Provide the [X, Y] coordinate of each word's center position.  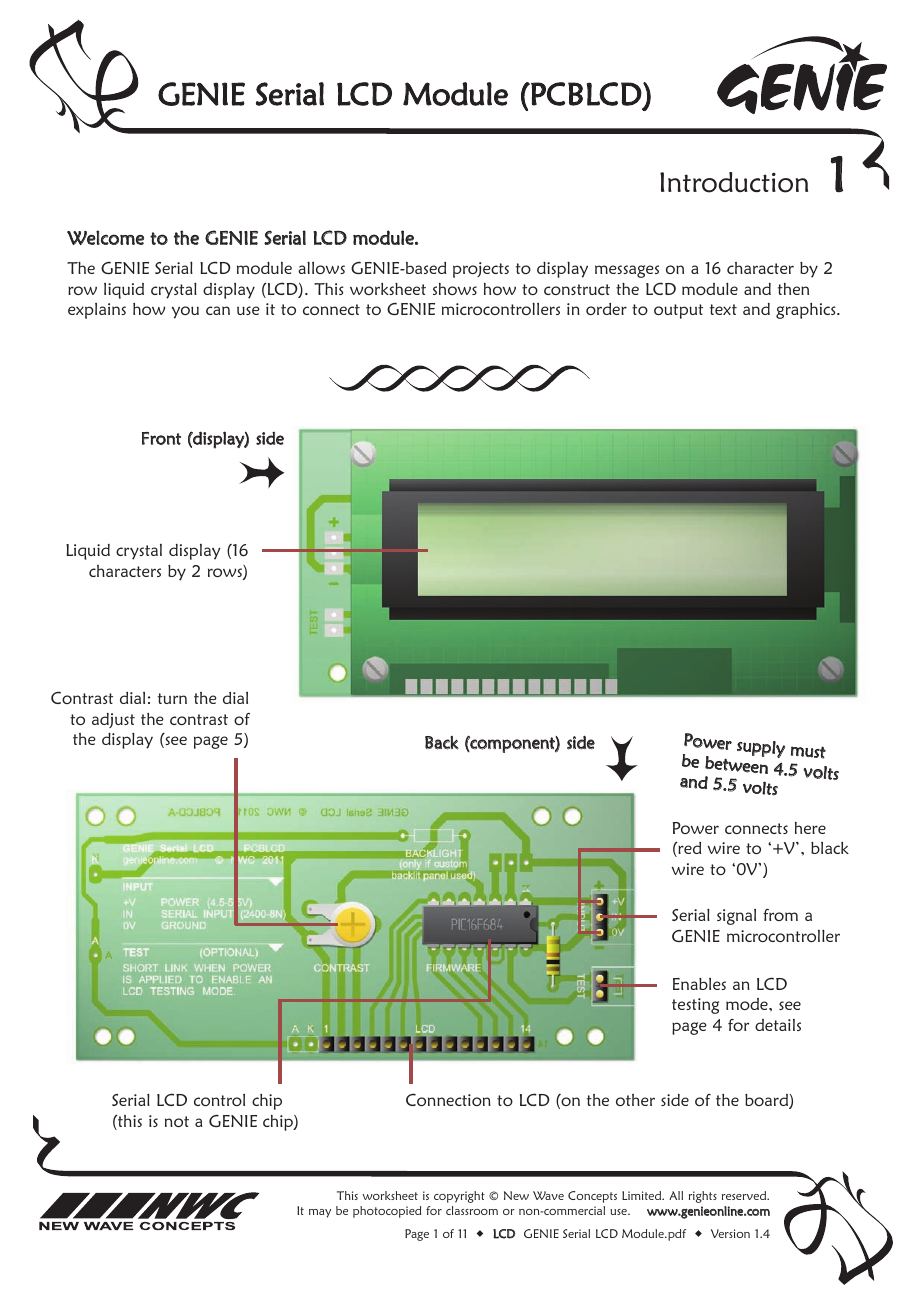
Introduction [734, 182]
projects [481, 270]
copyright [459, 1197]
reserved [745, 1195]
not [177, 1121]
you [185, 312]
